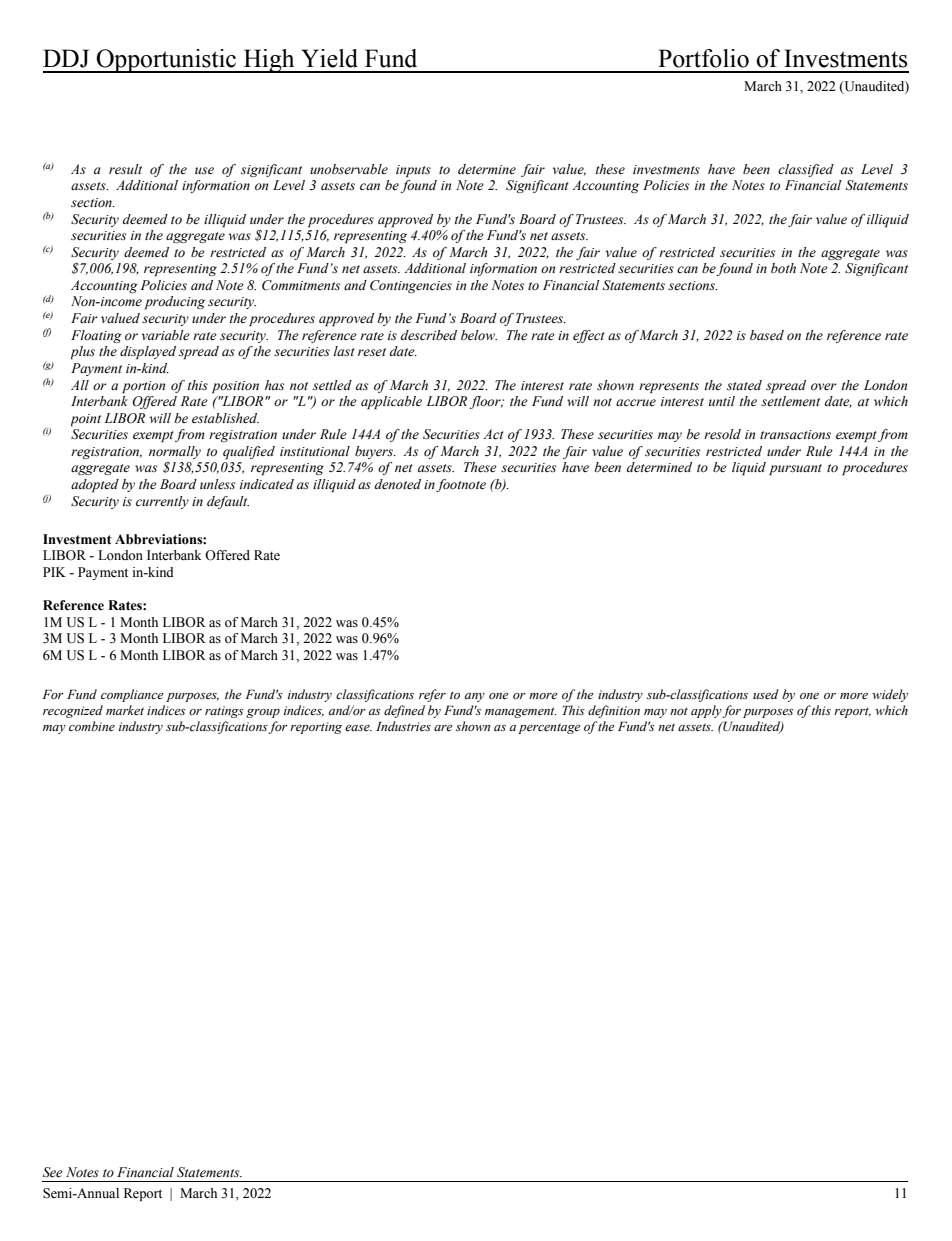 This document has width=952, height=1241. Describe the element at coordinates (167, 61) in the document. I see `Opportunistic` at that location.
